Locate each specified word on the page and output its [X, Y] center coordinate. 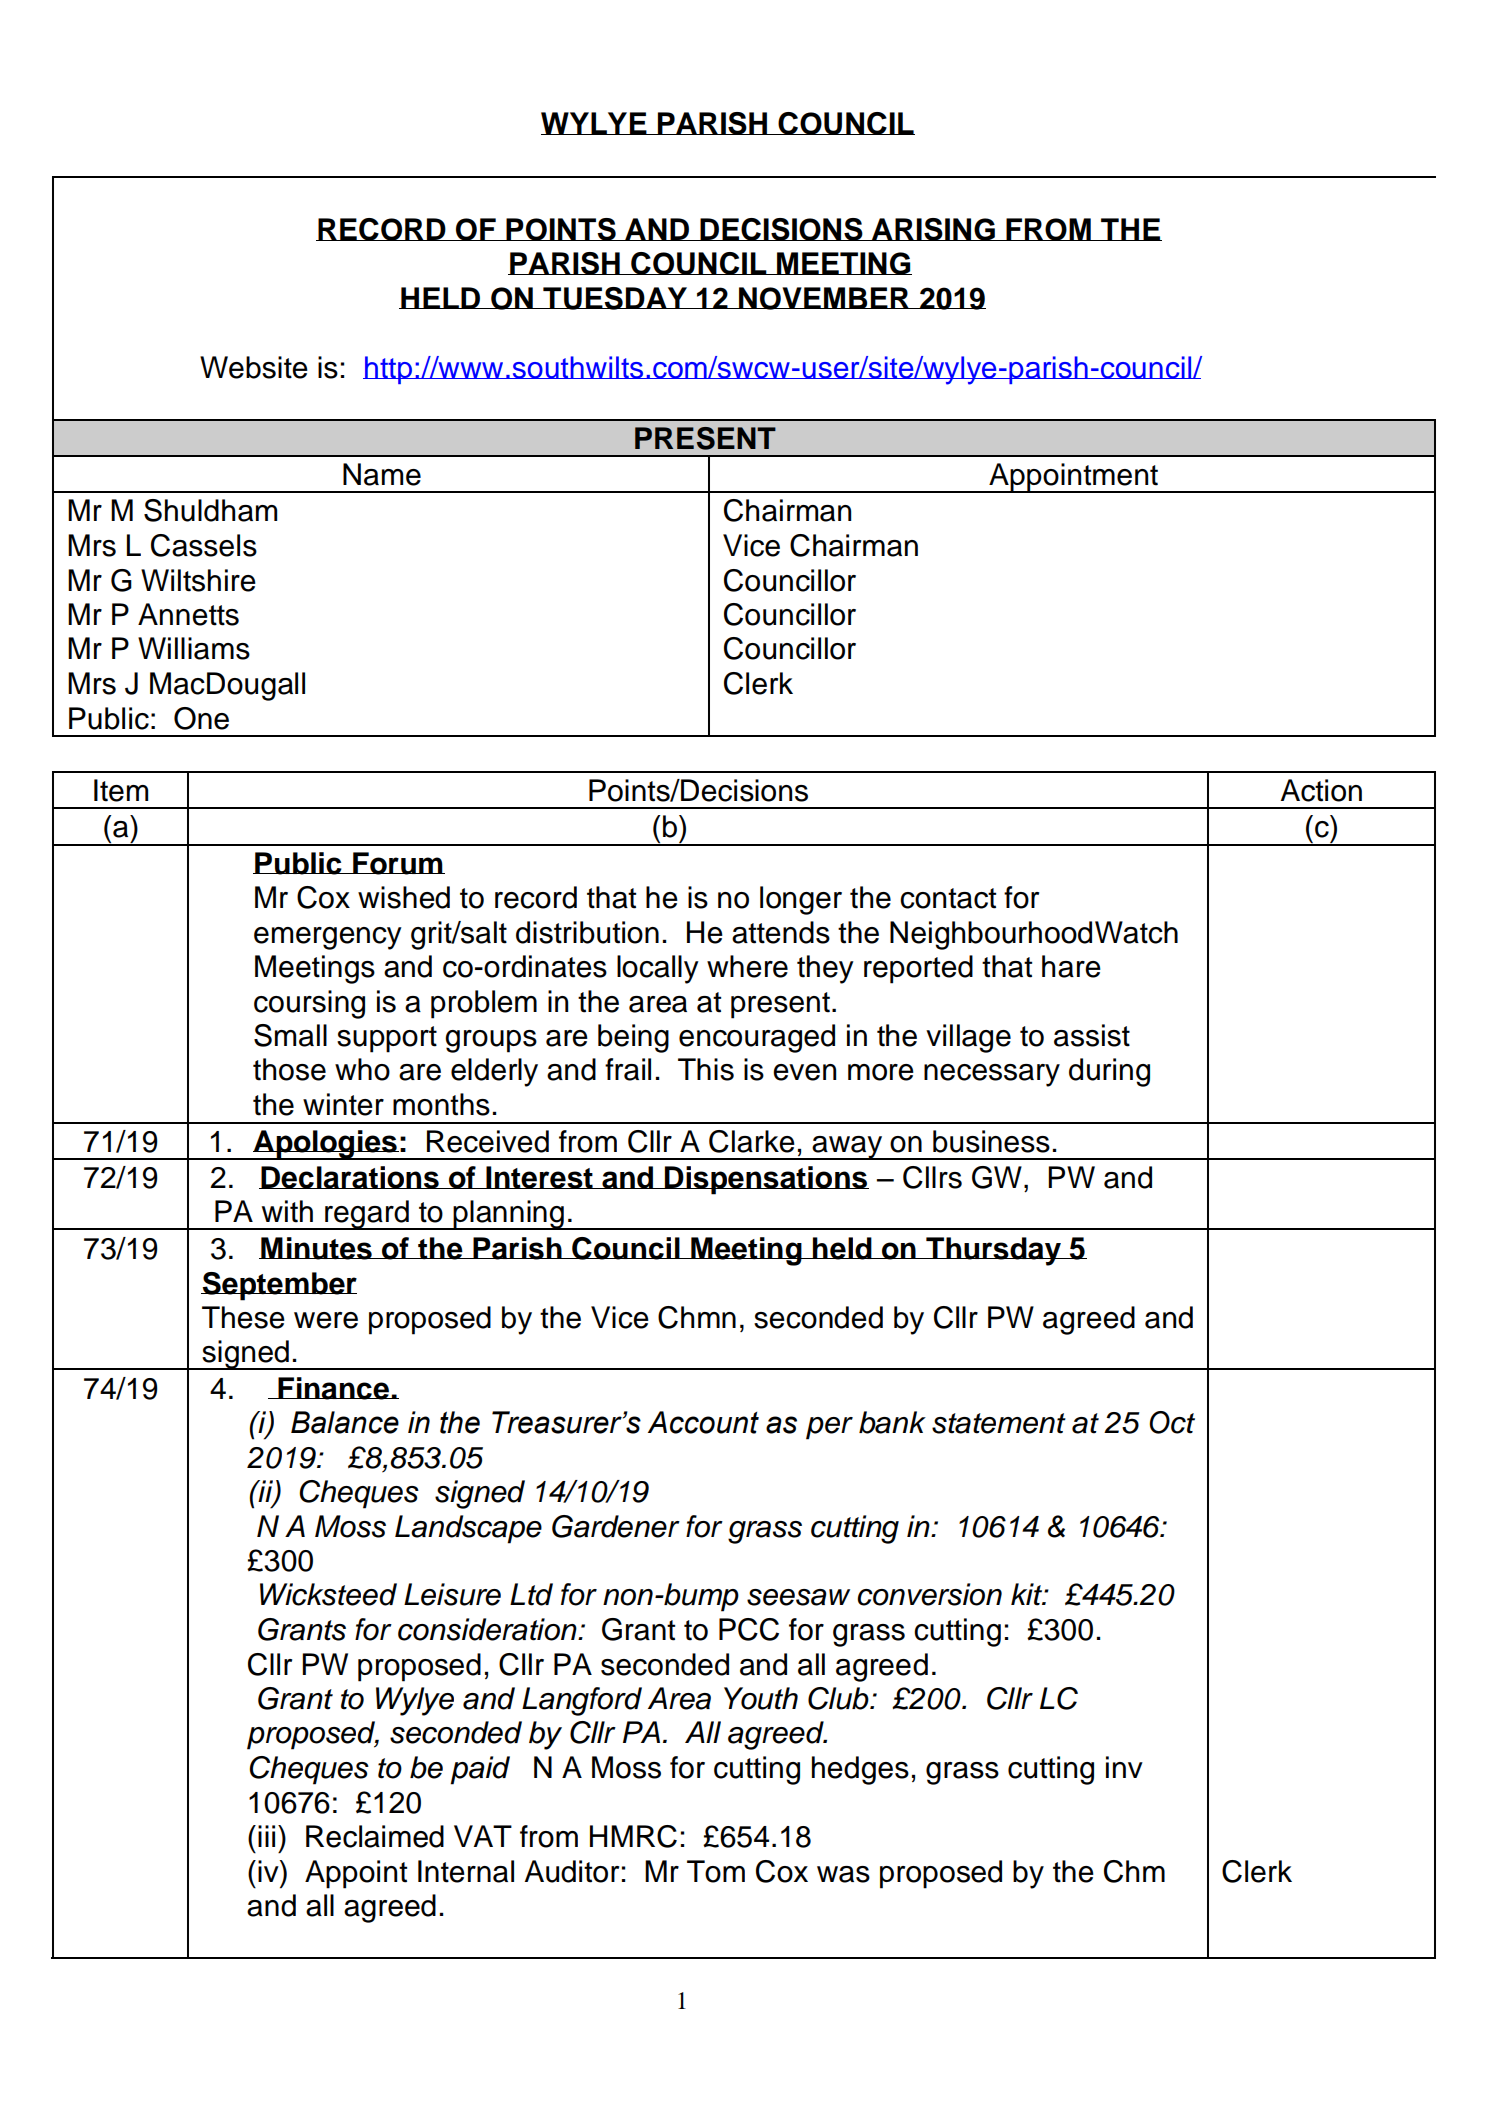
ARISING [933, 229]
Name [382, 474]
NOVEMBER [824, 298]
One [201, 718]
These [243, 1317]
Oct [1172, 1422]
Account [703, 1422]
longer [801, 900]
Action [1321, 790]
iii [266, 1836]
